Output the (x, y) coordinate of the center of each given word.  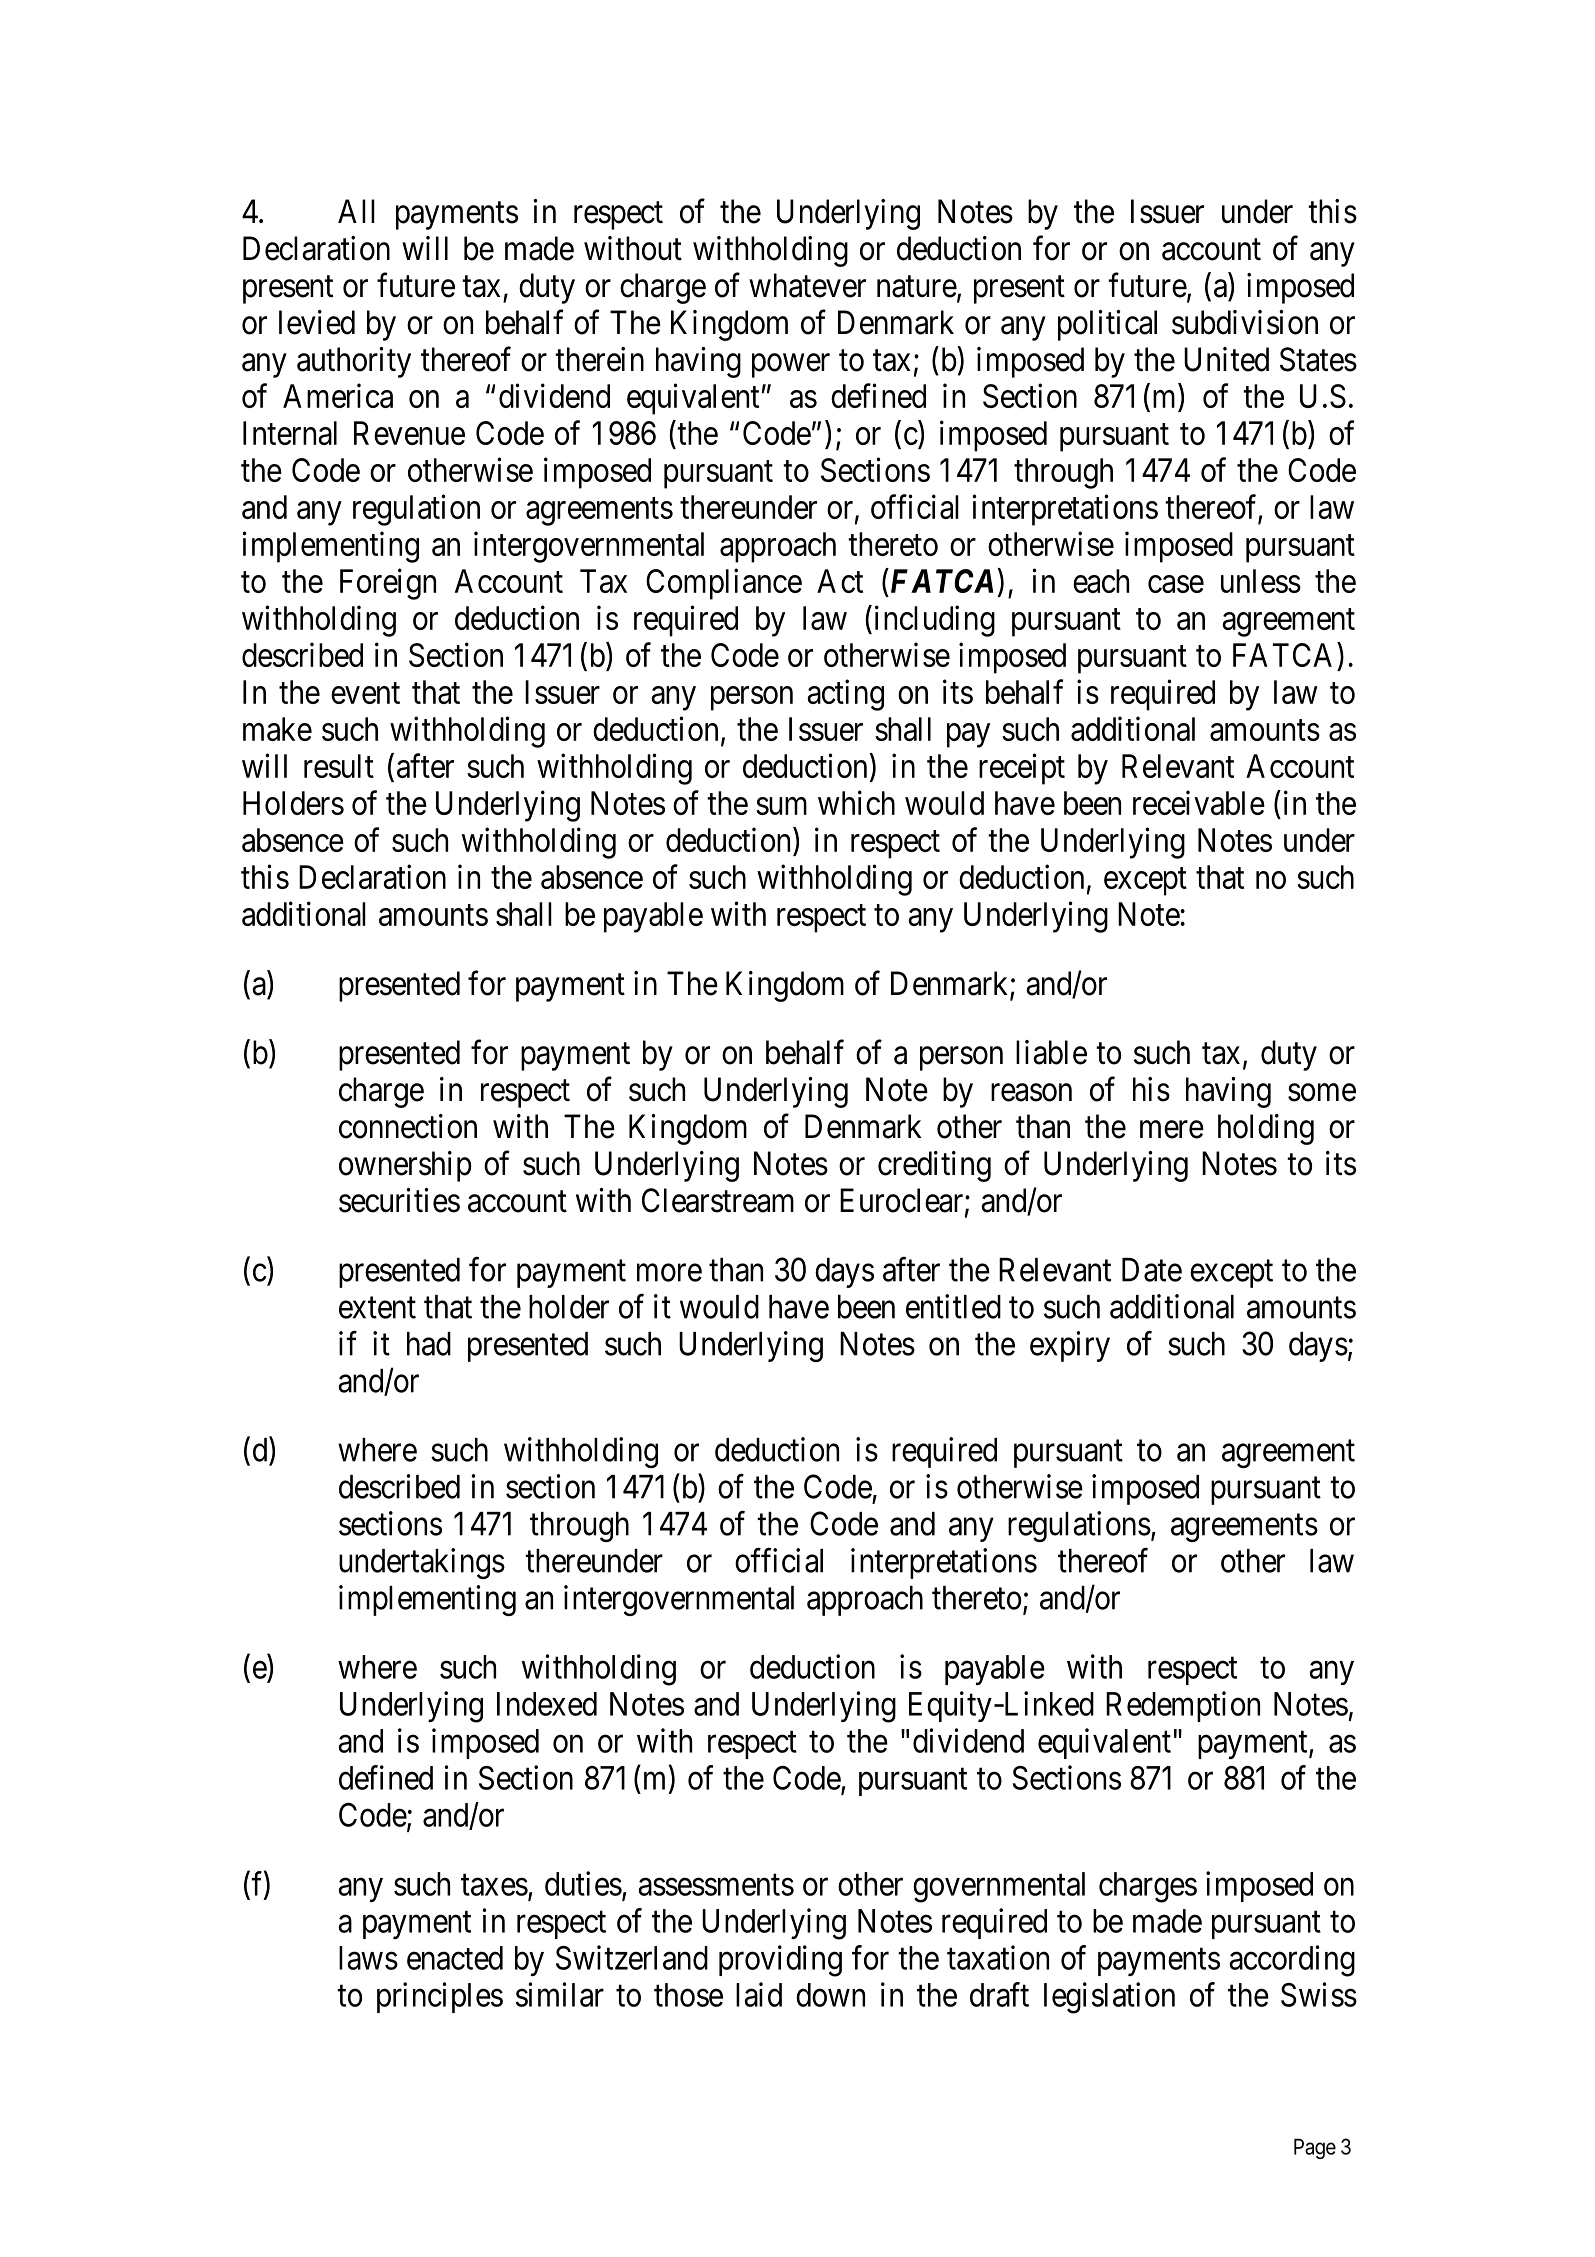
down (830, 1995)
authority (354, 362)
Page (1315, 2149)
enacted (455, 1958)
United (1226, 359)
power (791, 366)
